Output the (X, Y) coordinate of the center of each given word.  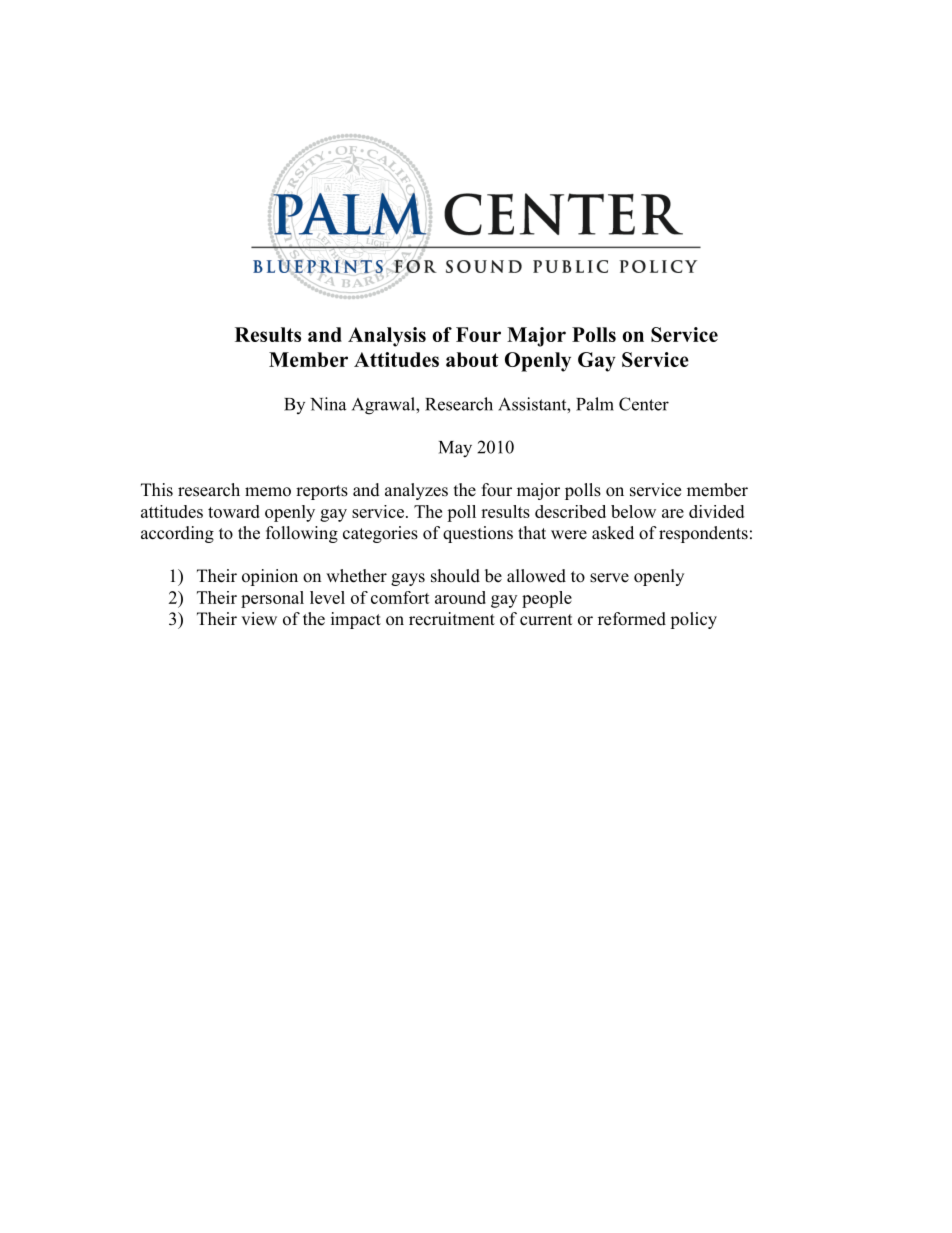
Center (644, 404)
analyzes (416, 491)
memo (268, 492)
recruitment (452, 619)
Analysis (387, 337)
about (472, 359)
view (259, 619)
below (633, 511)
